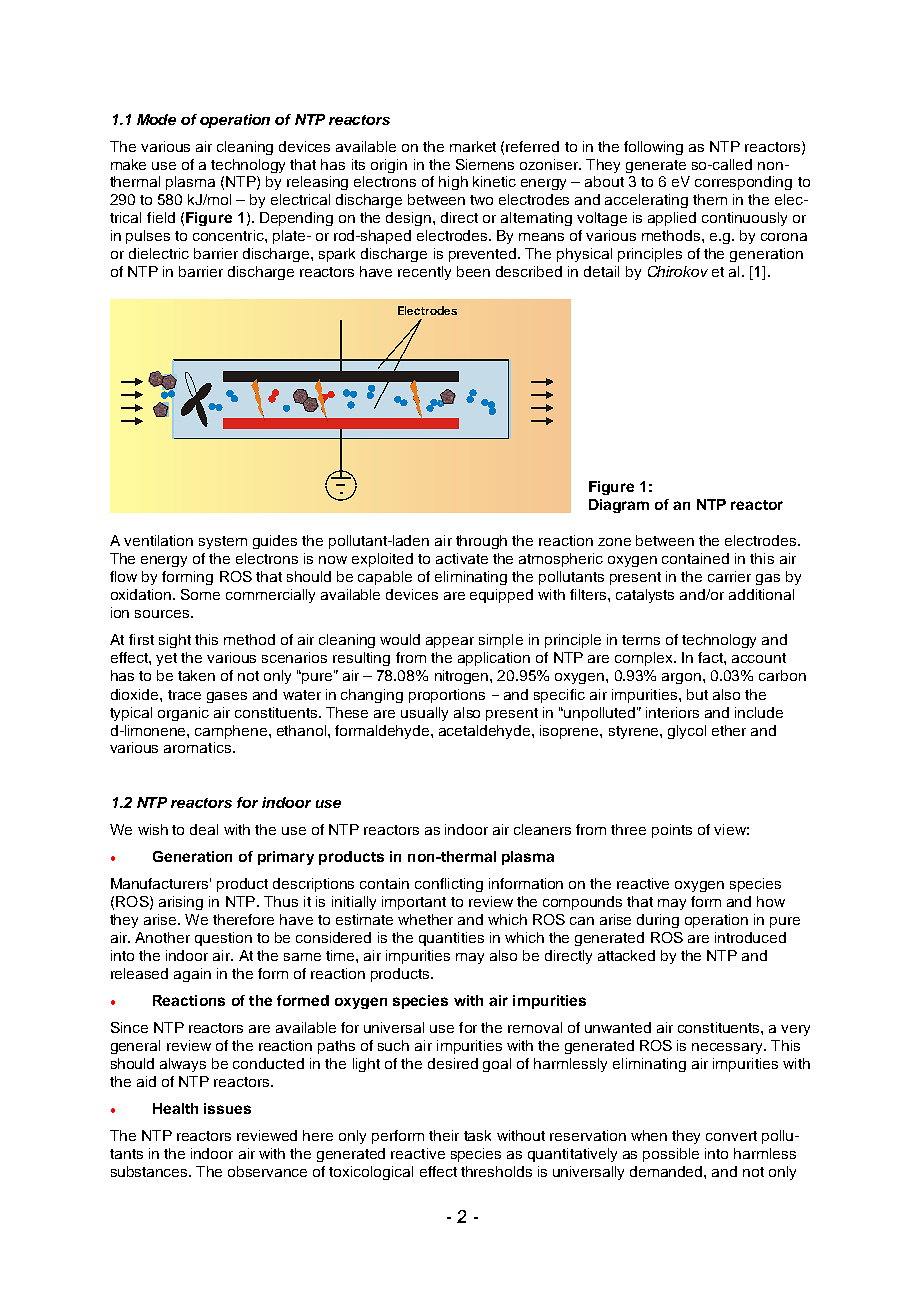 The height and width of the screenshot is (1308, 924). I want to click on system, so click(223, 542).
